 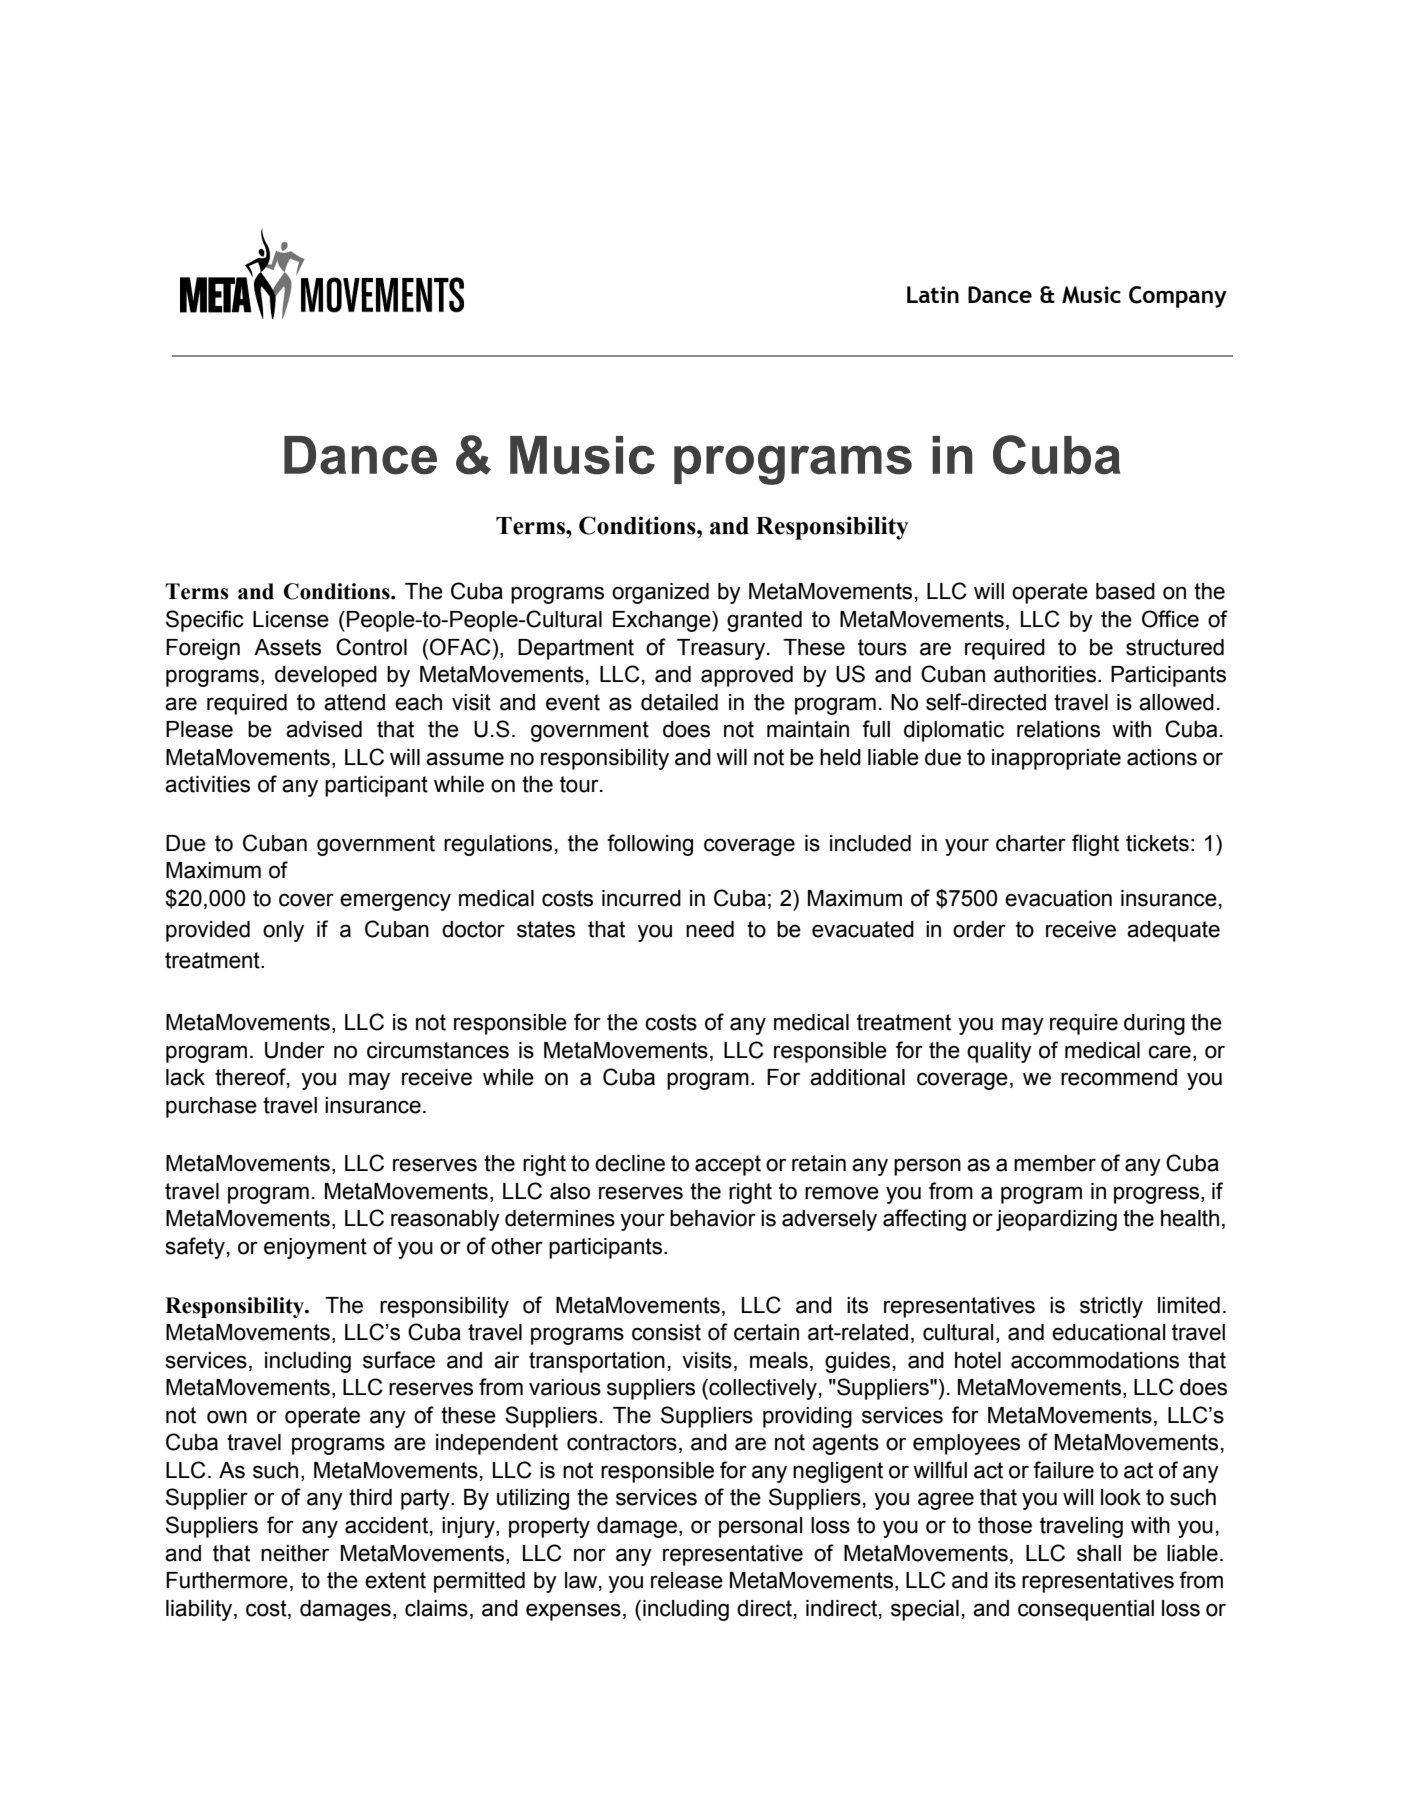 What do you see at coordinates (291, 619) in the image?
I see `License` at bounding box center [291, 619].
